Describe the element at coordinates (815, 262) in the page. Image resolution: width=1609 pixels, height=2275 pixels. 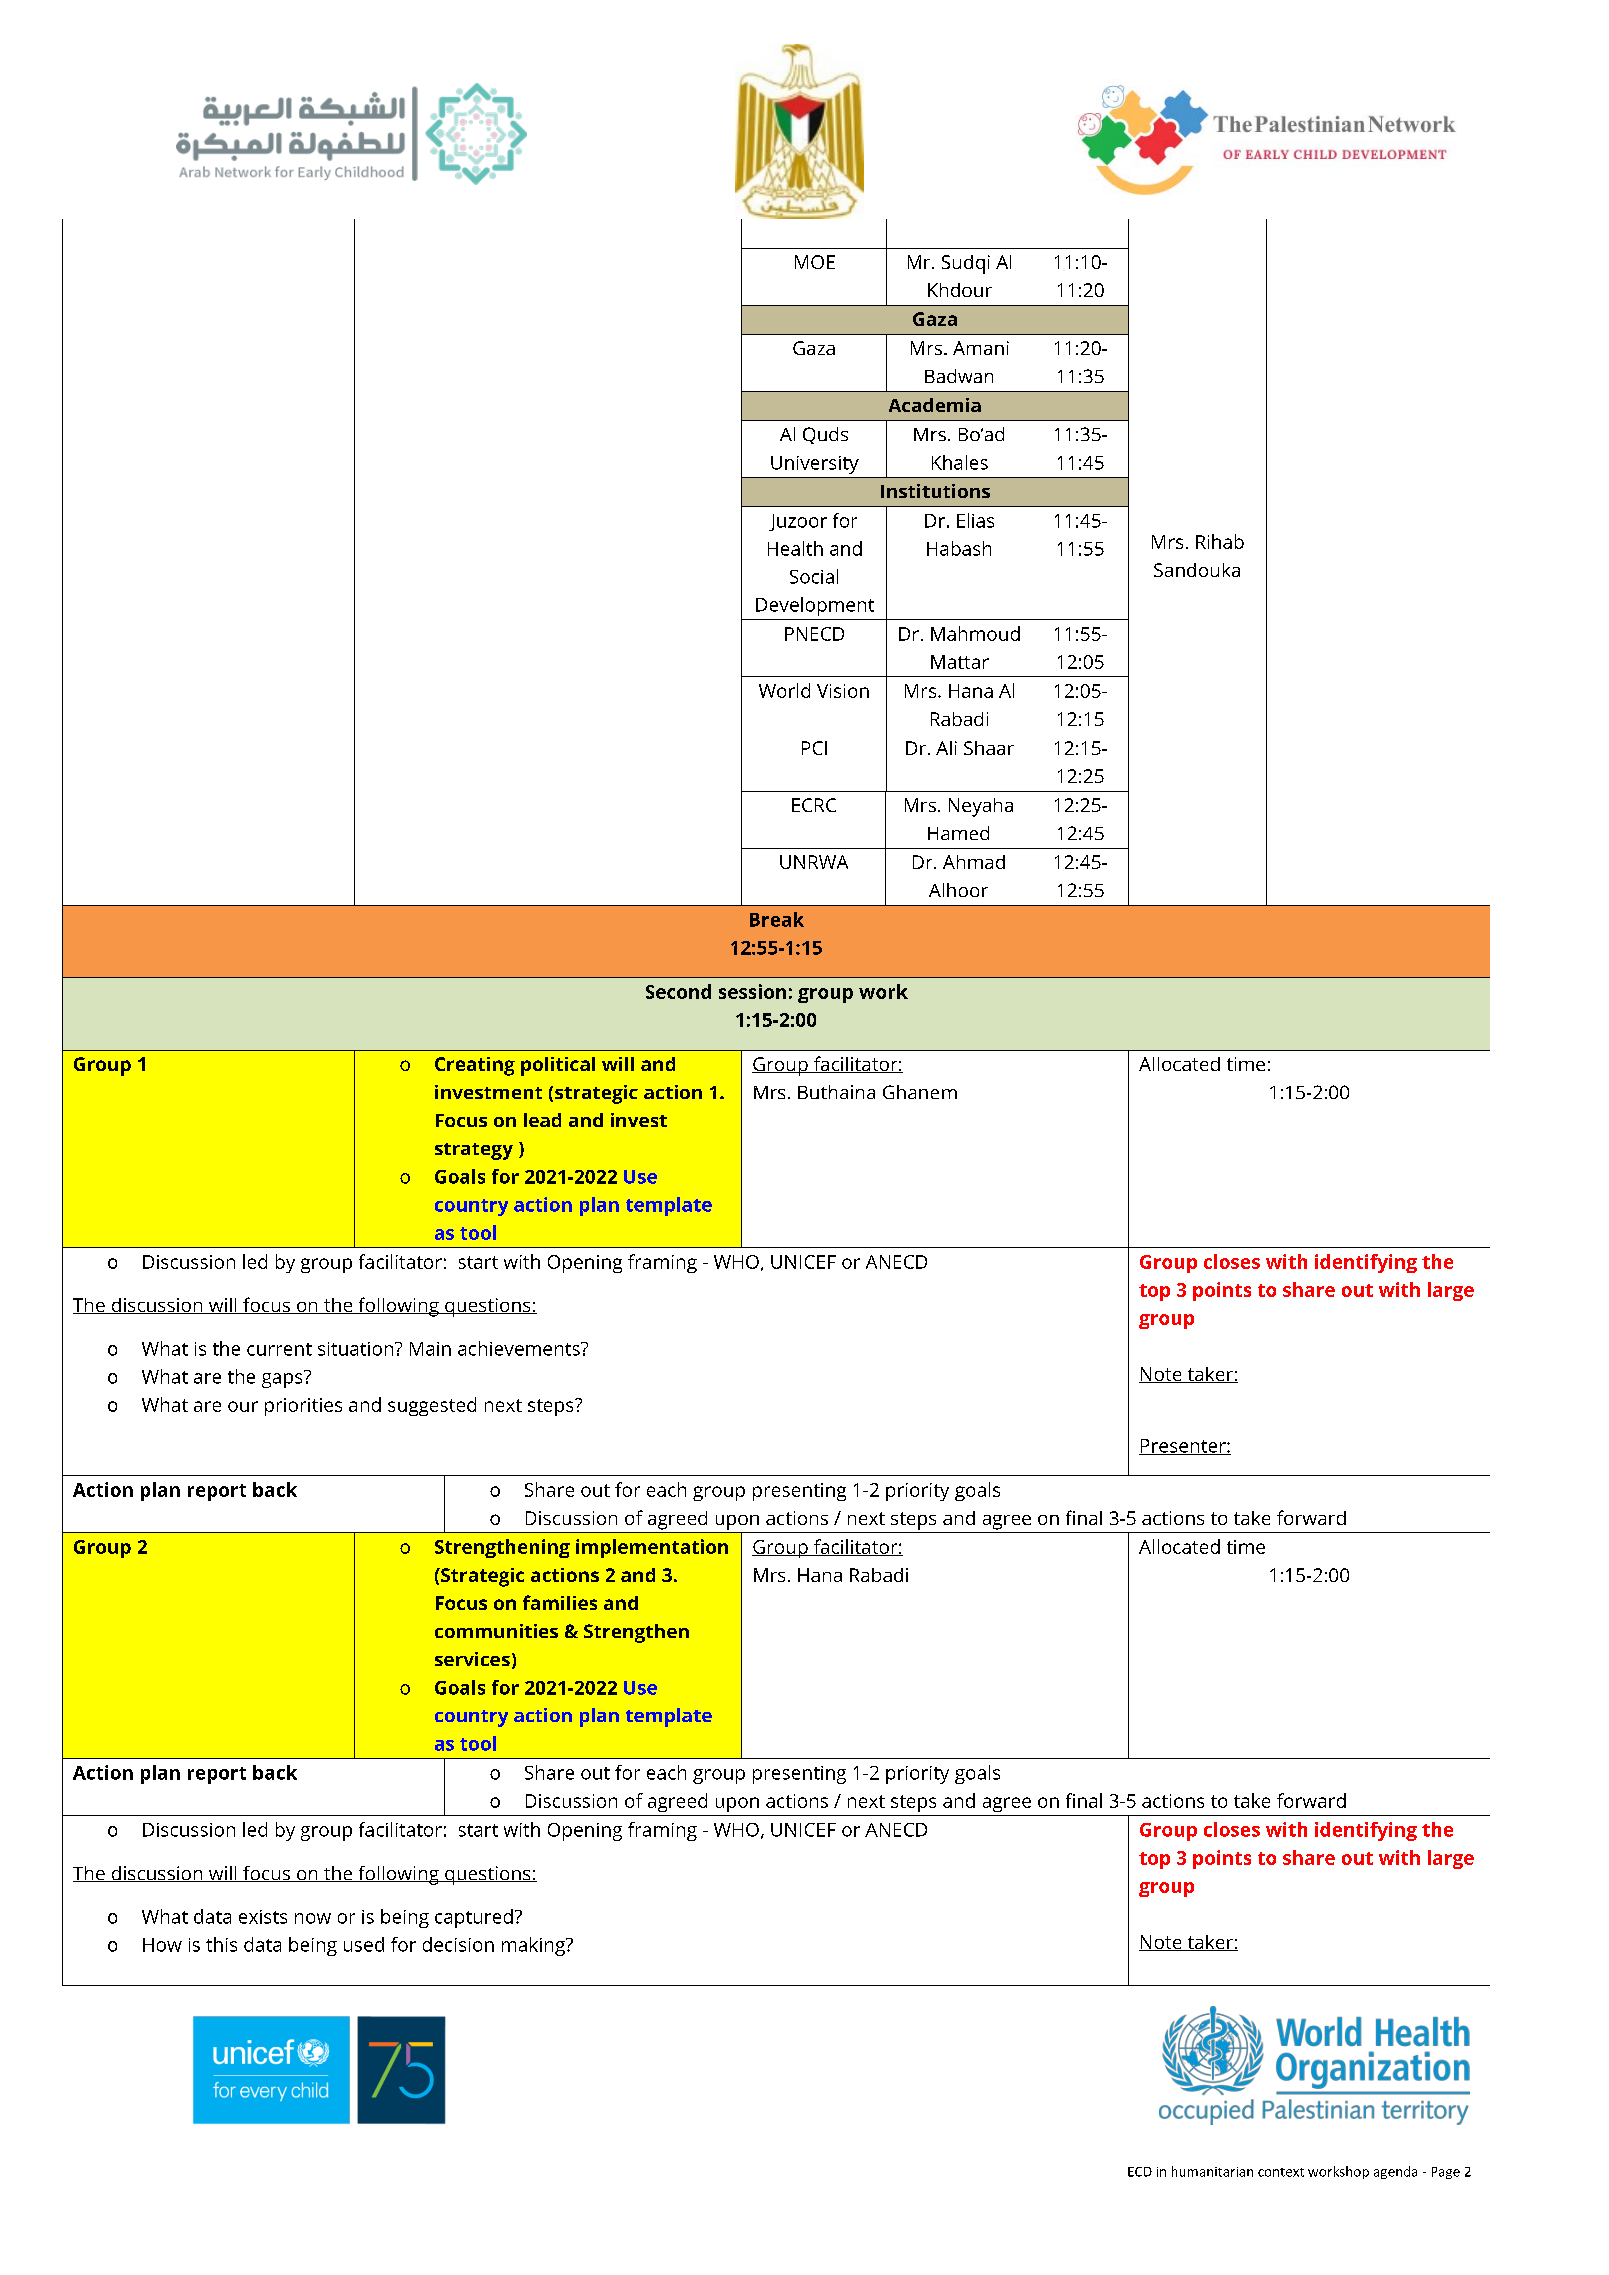
I see `MOE` at that location.
